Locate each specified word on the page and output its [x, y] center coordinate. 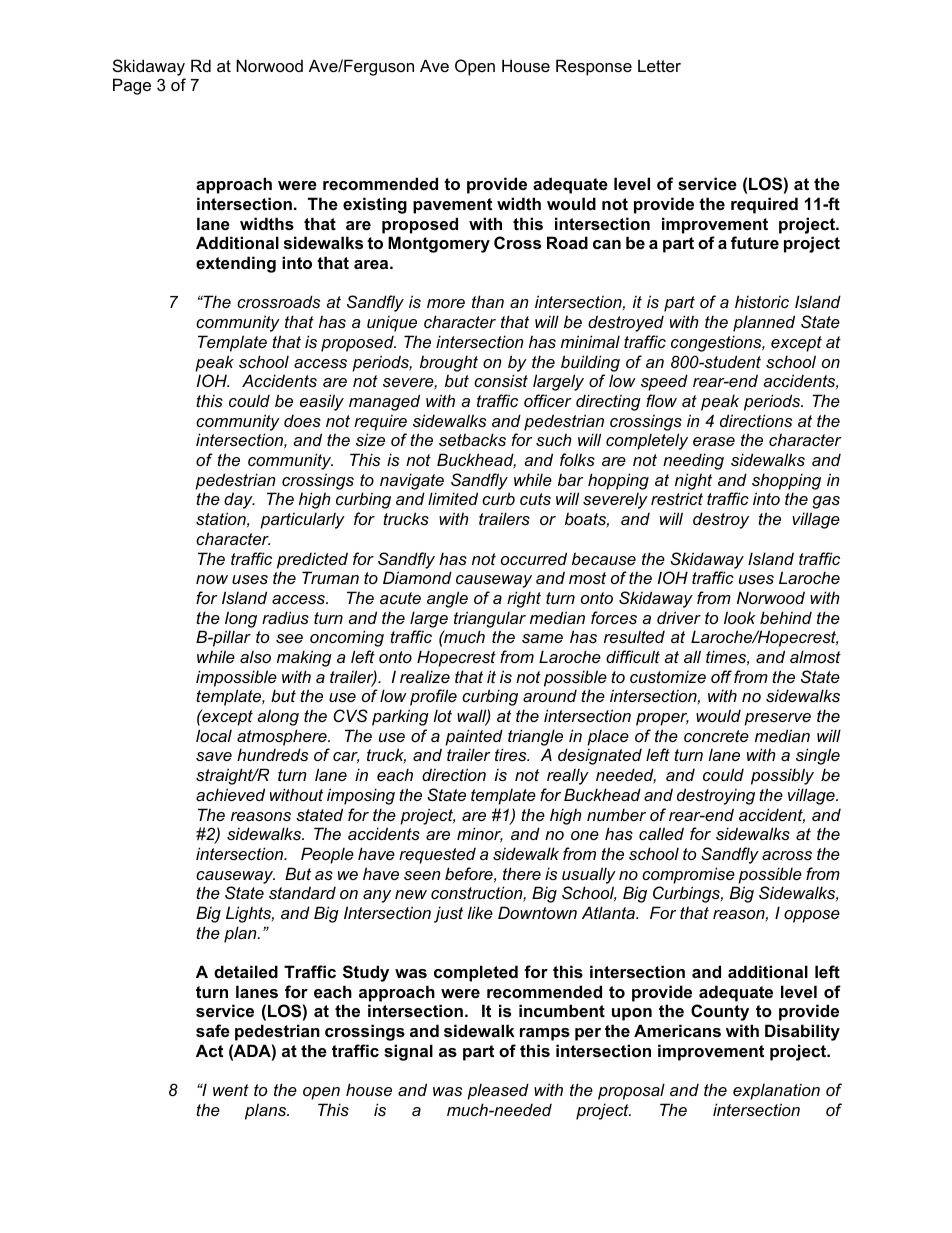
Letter [659, 65]
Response [594, 67]
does [302, 420]
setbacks [472, 439]
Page [132, 86]
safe [213, 1030]
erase [714, 441]
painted [474, 737]
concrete [716, 736]
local [214, 735]
